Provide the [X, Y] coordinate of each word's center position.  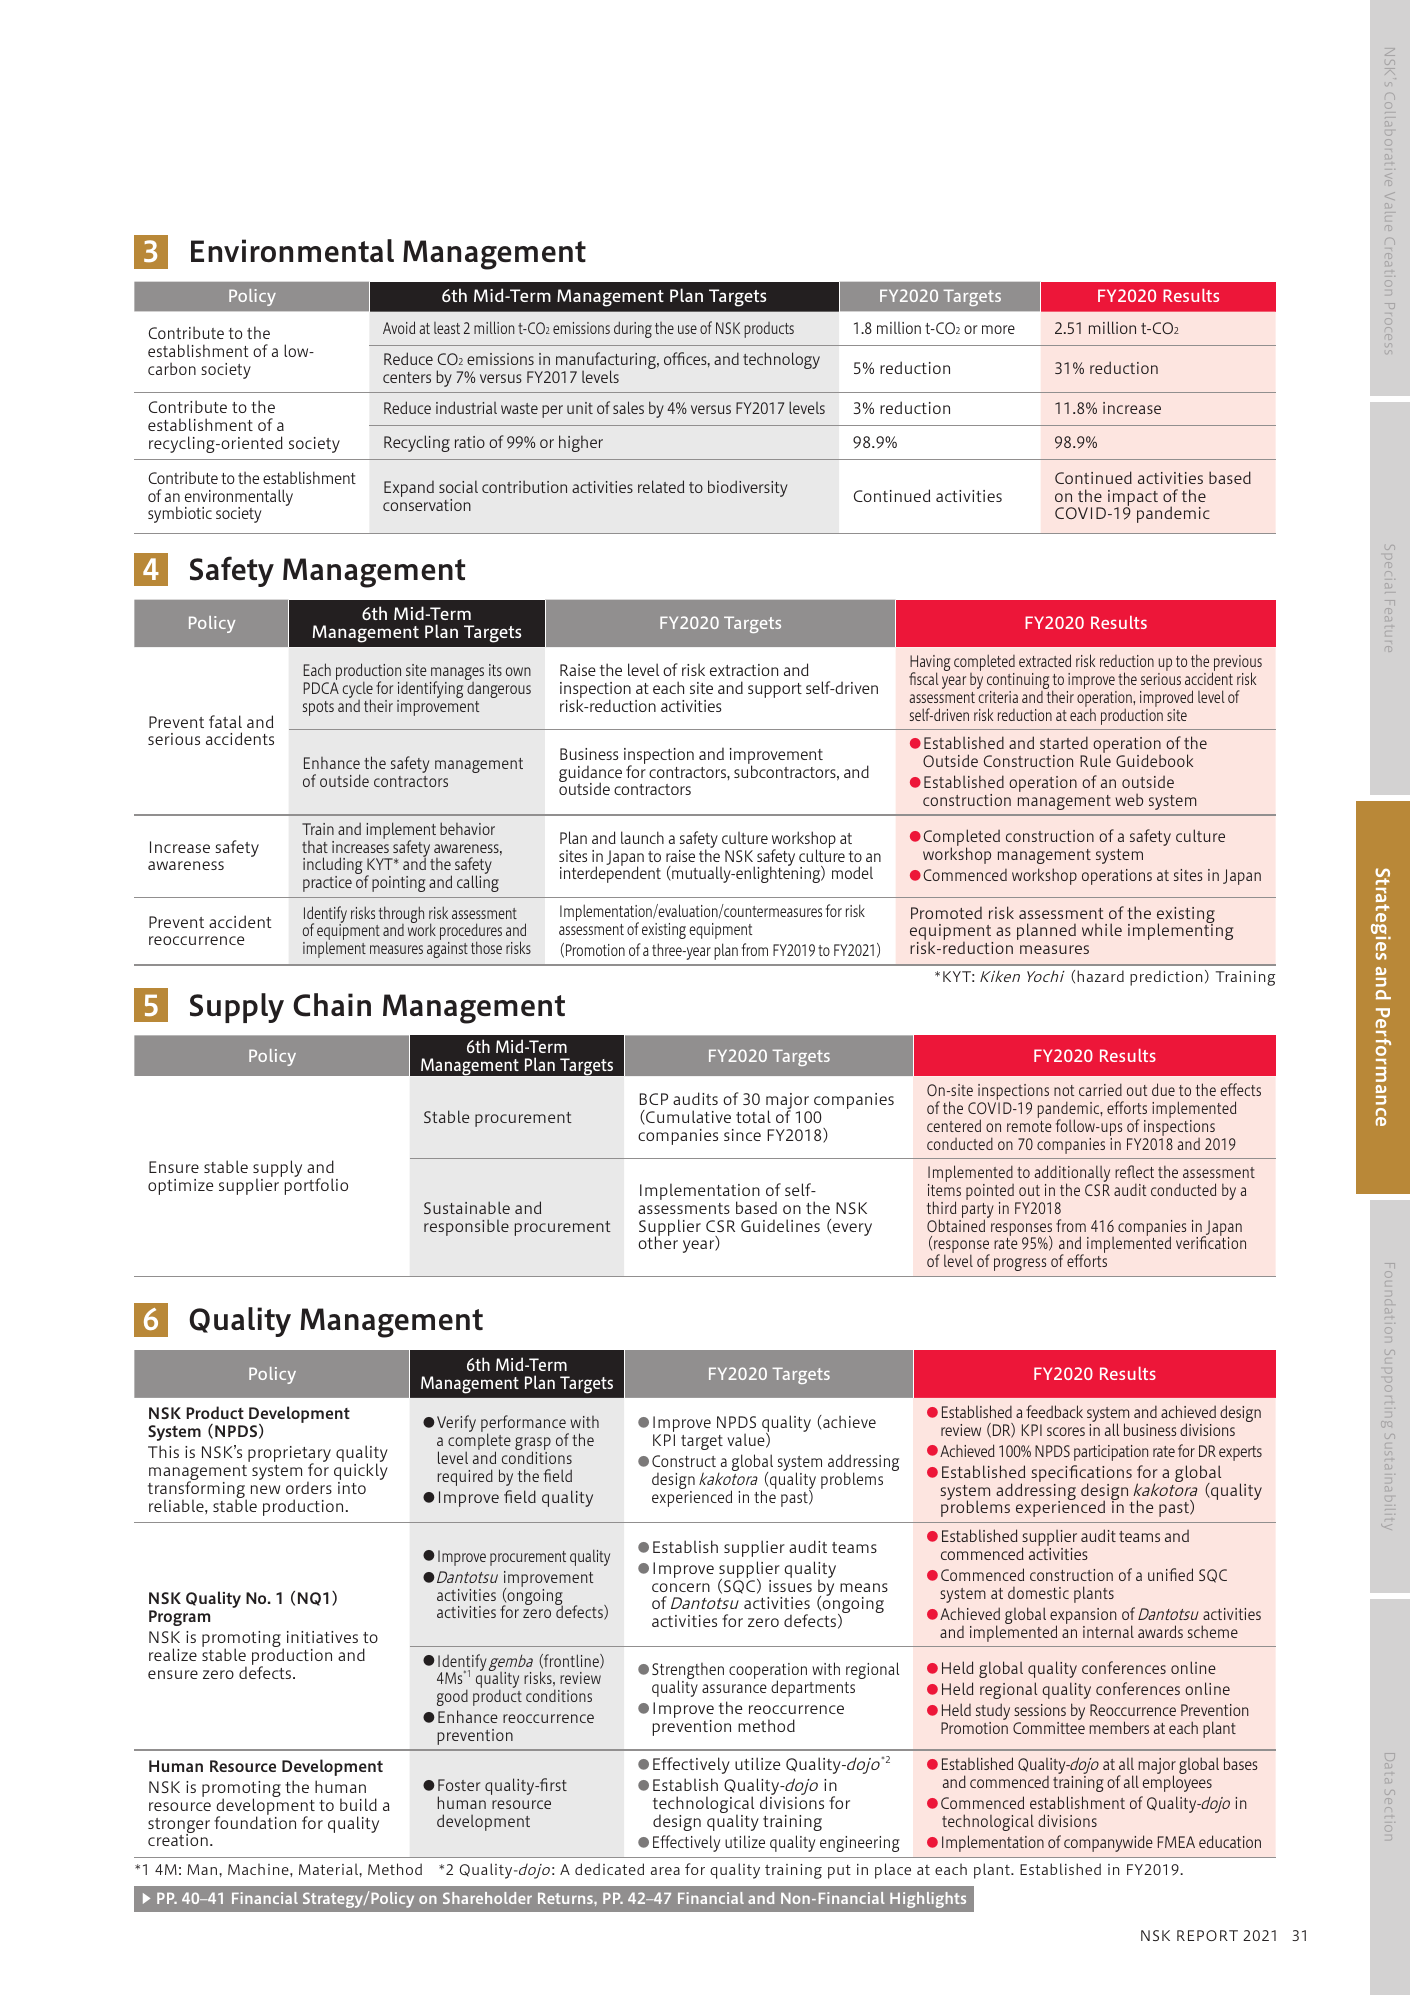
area [665, 1871]
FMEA [1176, 1842]
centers [407, 377]
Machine [259, 1869]
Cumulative [687, 1117]
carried [1100, 1089]
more [998, 329]
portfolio [316, 1185]
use [687, 329]
